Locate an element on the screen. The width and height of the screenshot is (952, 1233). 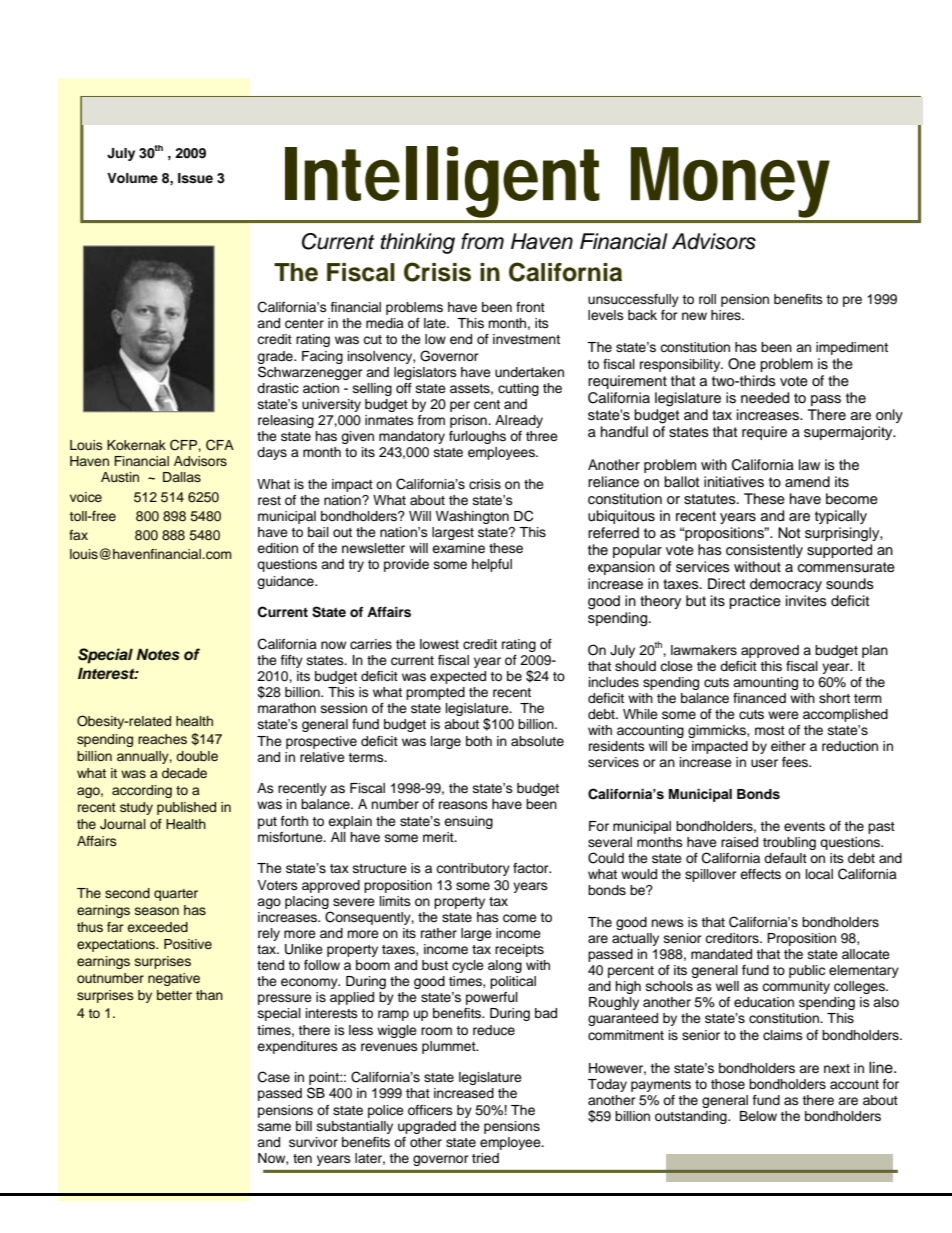
cutting is located at coordinates (518, 389).
